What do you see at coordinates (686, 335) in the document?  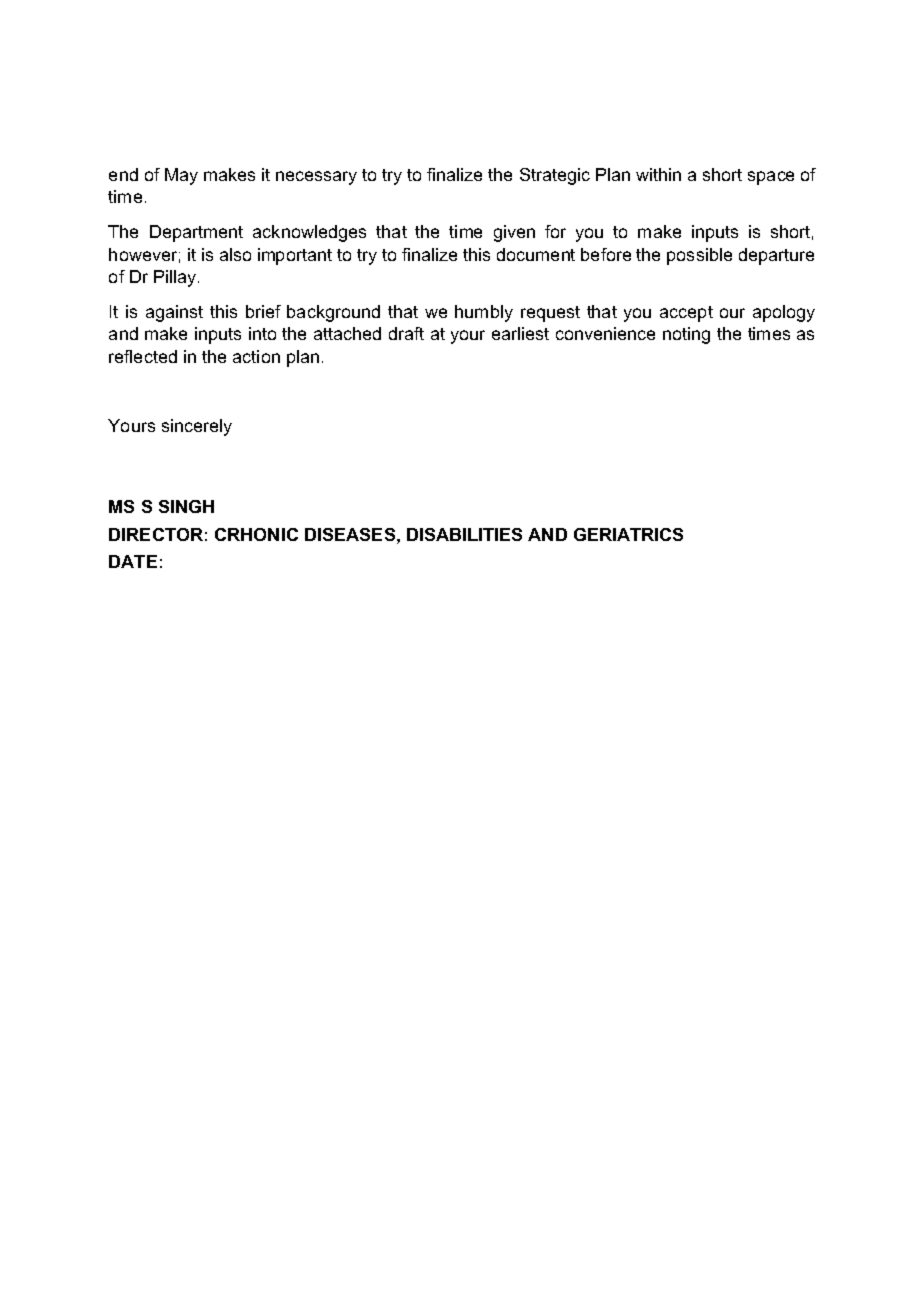 I see `noting` at bounding box center [686, 335].
